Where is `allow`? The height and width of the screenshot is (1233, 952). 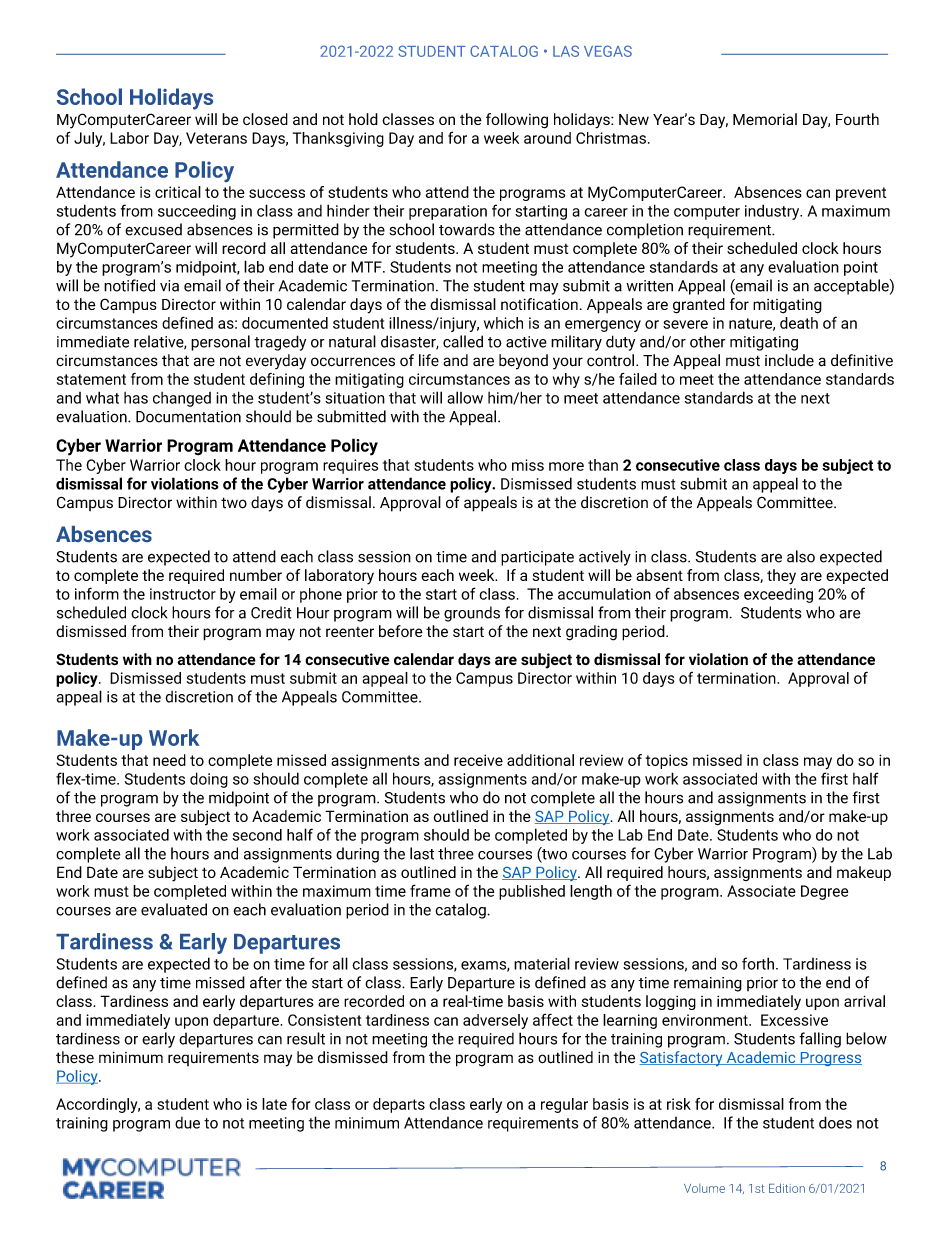
allow is located at coordinates (465, 397).
